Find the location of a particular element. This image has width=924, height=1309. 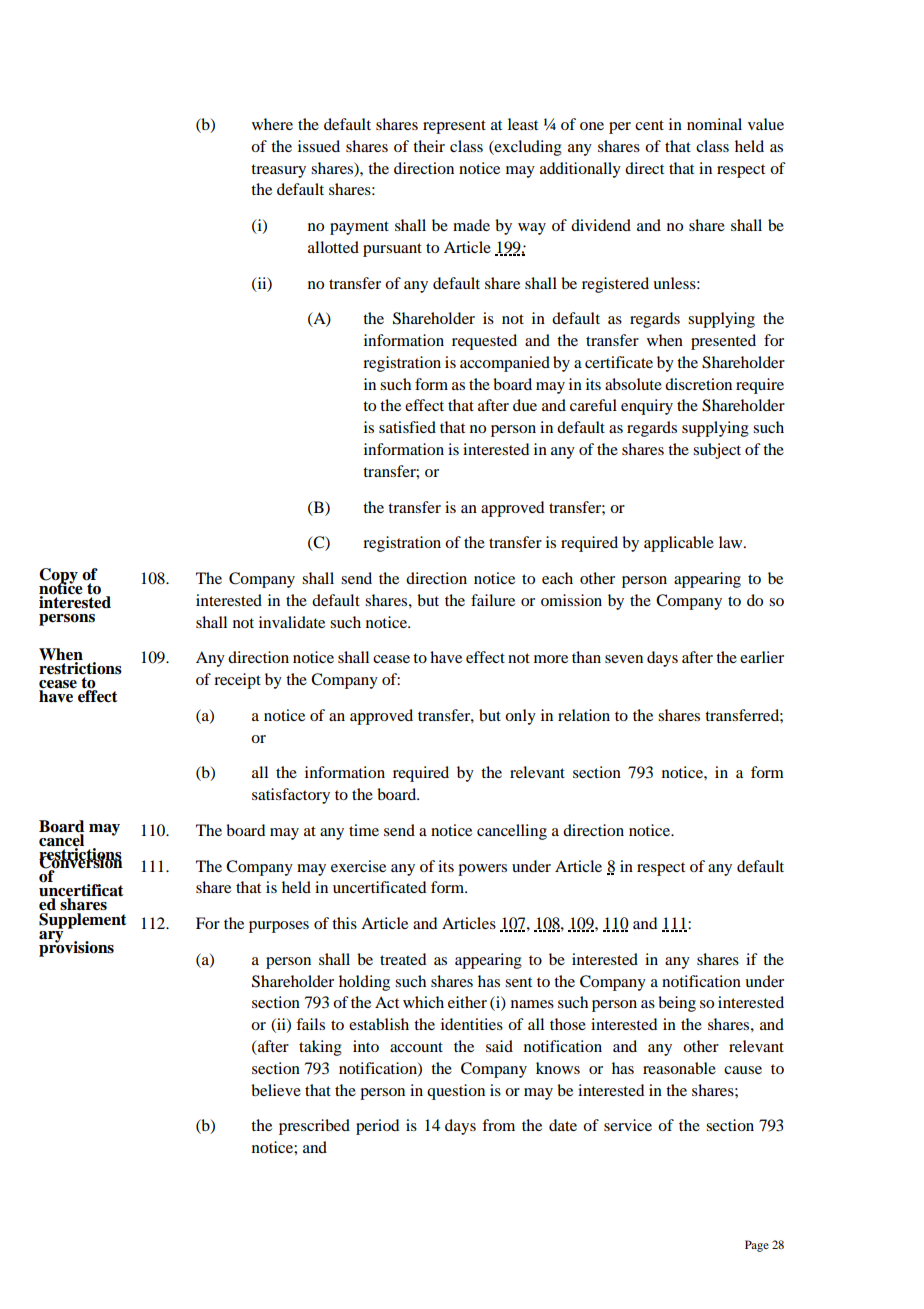

satisfied is located at coordinates (407, 427).
